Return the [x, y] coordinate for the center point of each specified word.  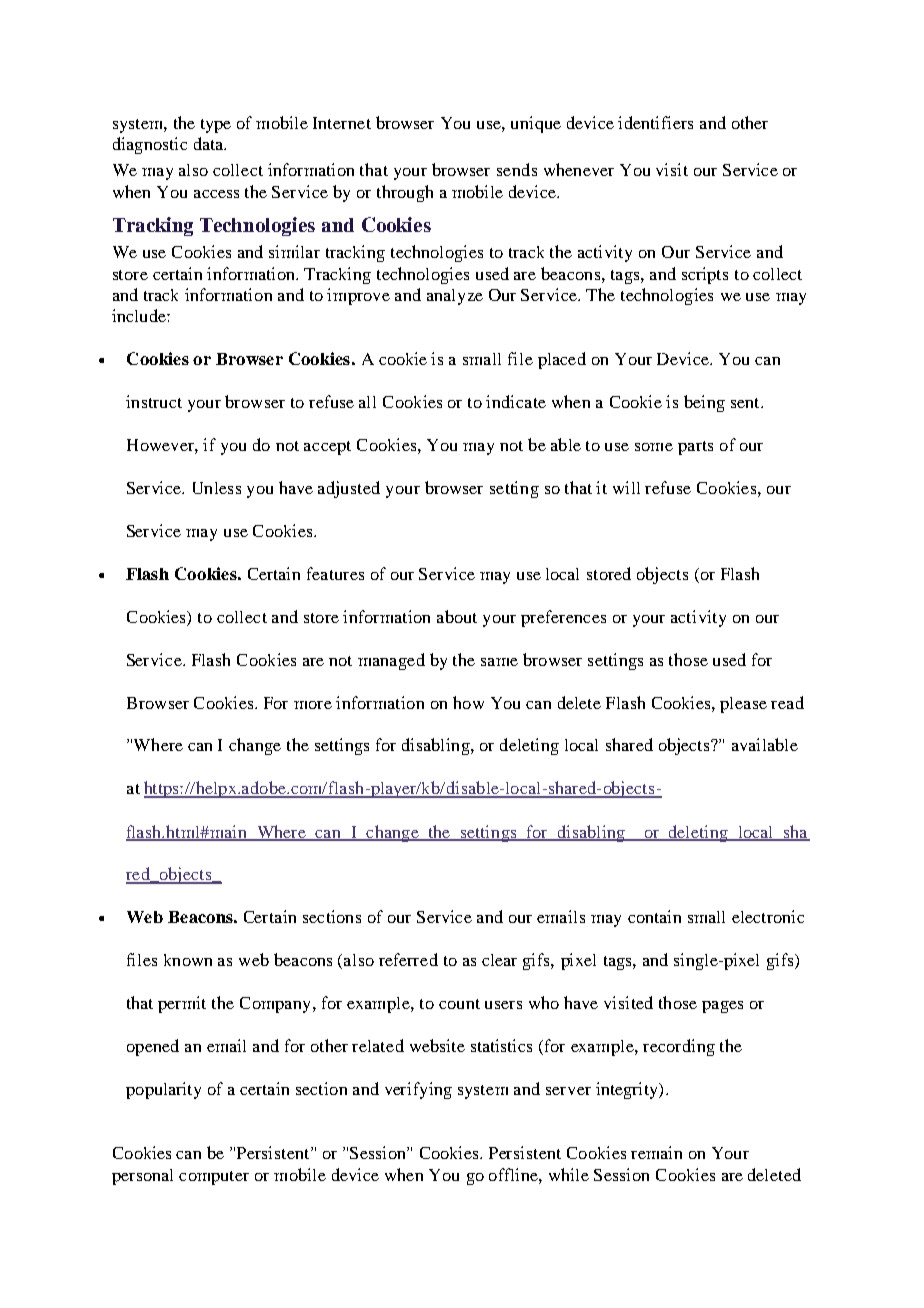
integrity [628, 1090]
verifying [418, 1090]
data [210, 143]
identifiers [655, 122]
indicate [516, 401]
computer [214, 1178]
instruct [154, 401]
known [188, 960]
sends [517, 169]
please [743, 705]
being [704, 403]
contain [654, 916]
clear [499, 960]
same [499, 662]
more [313, 705]
